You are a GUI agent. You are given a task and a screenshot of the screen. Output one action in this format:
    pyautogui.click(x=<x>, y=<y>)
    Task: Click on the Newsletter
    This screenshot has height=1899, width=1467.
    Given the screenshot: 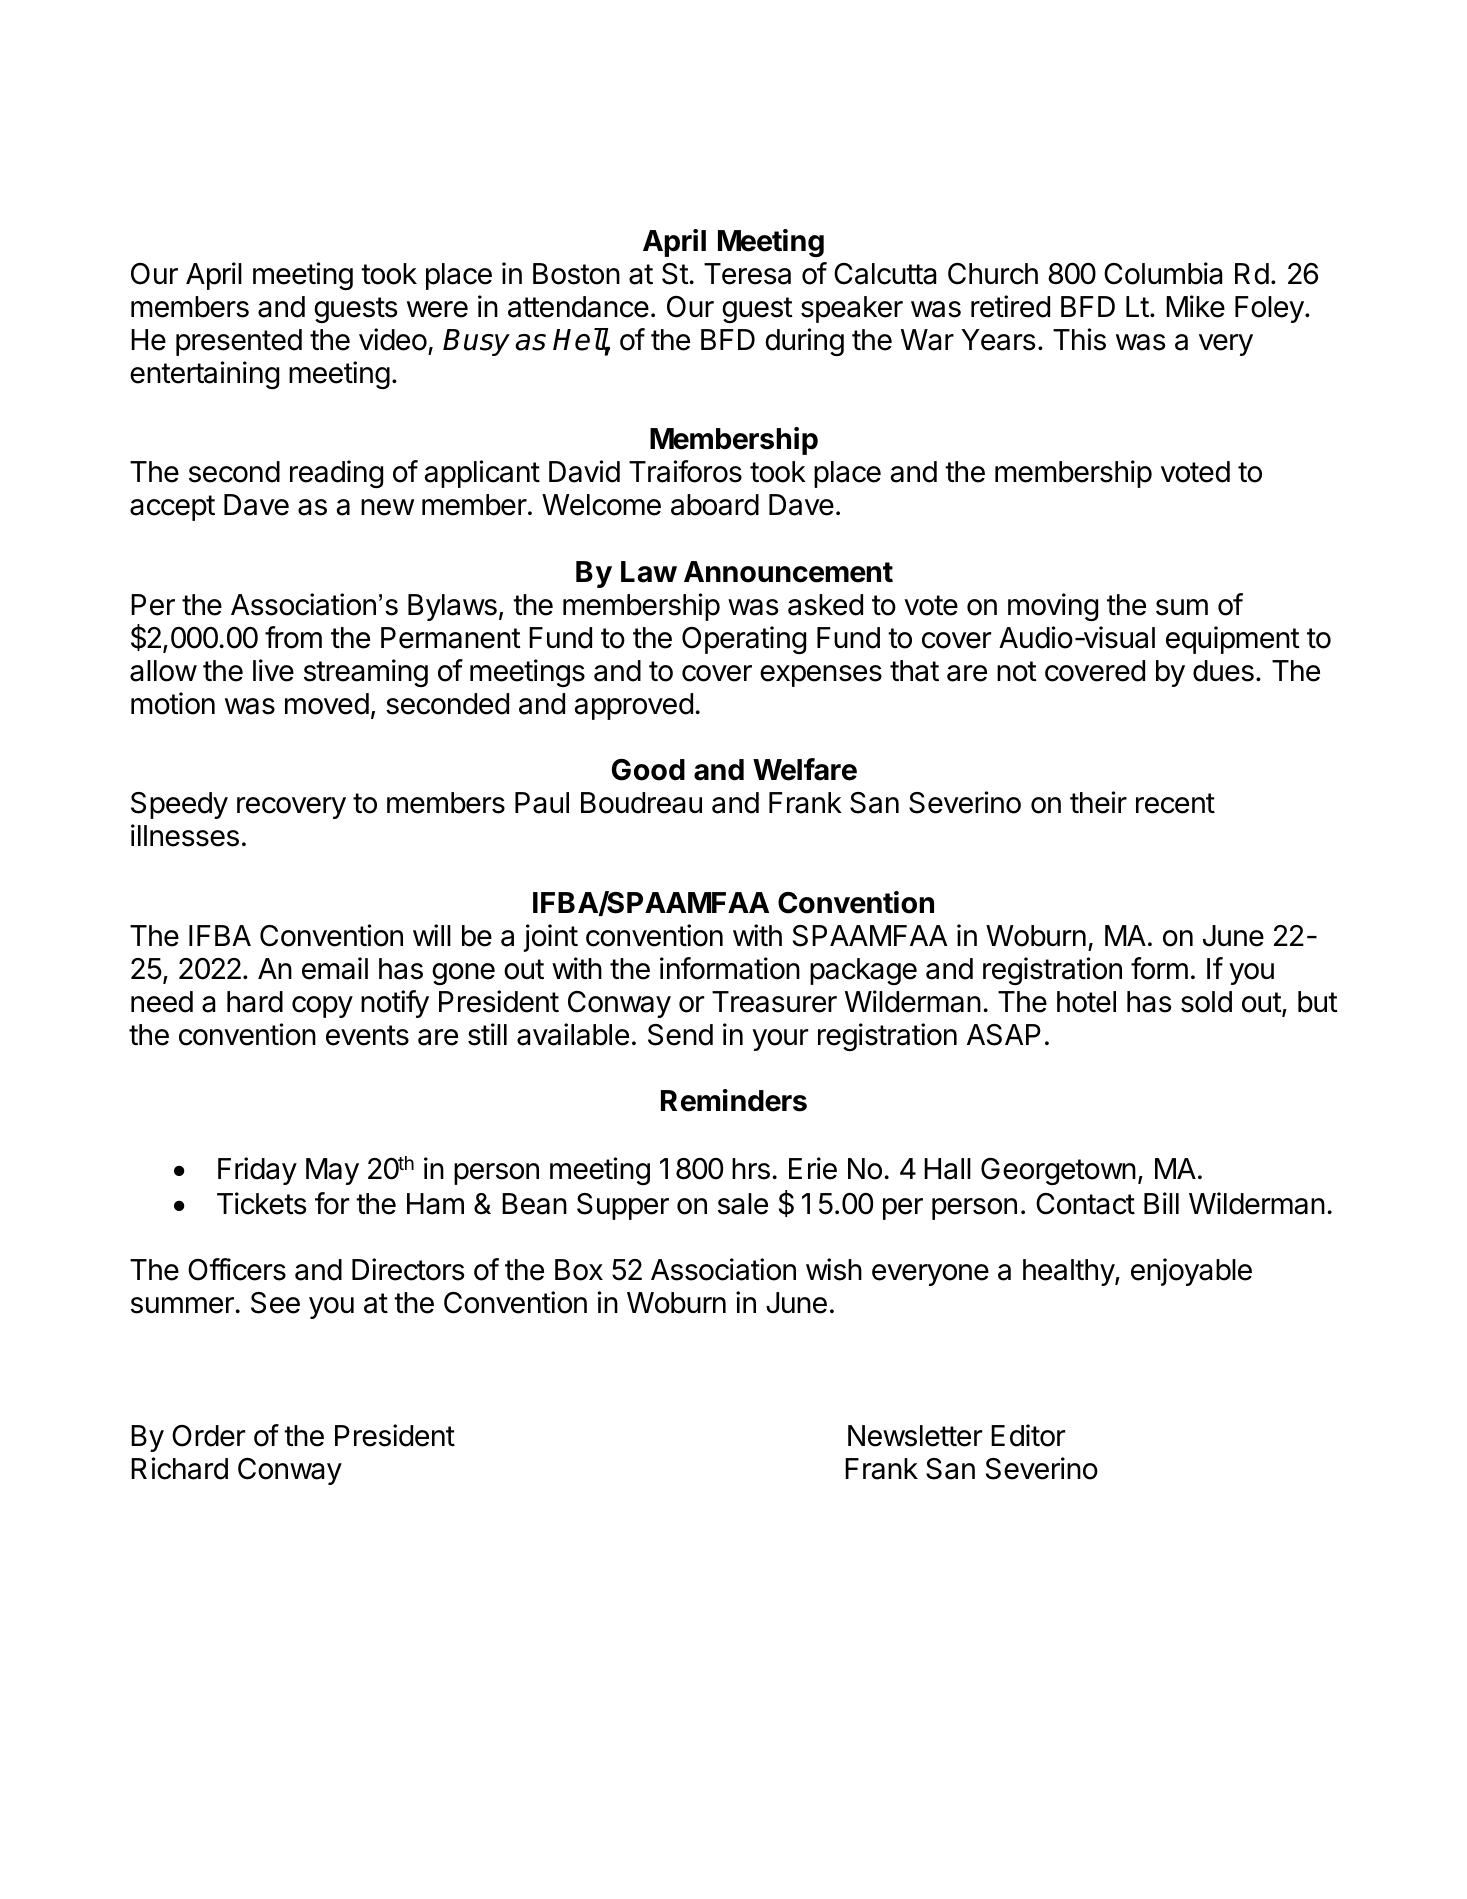 What is the action you would take?
    pyautogui.click(x=915, y=1436)
